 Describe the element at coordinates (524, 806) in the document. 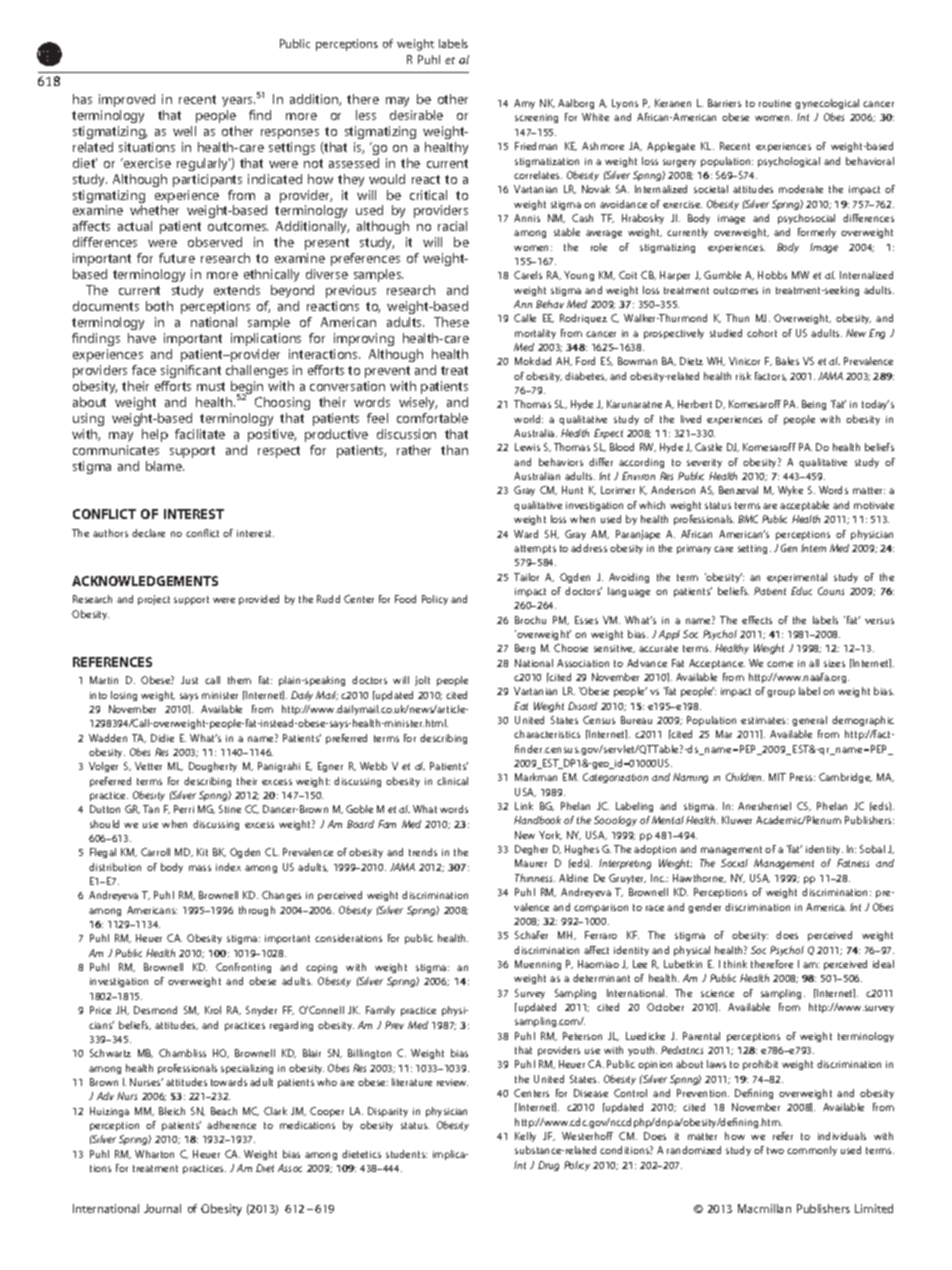

I see `Link` at that location.
